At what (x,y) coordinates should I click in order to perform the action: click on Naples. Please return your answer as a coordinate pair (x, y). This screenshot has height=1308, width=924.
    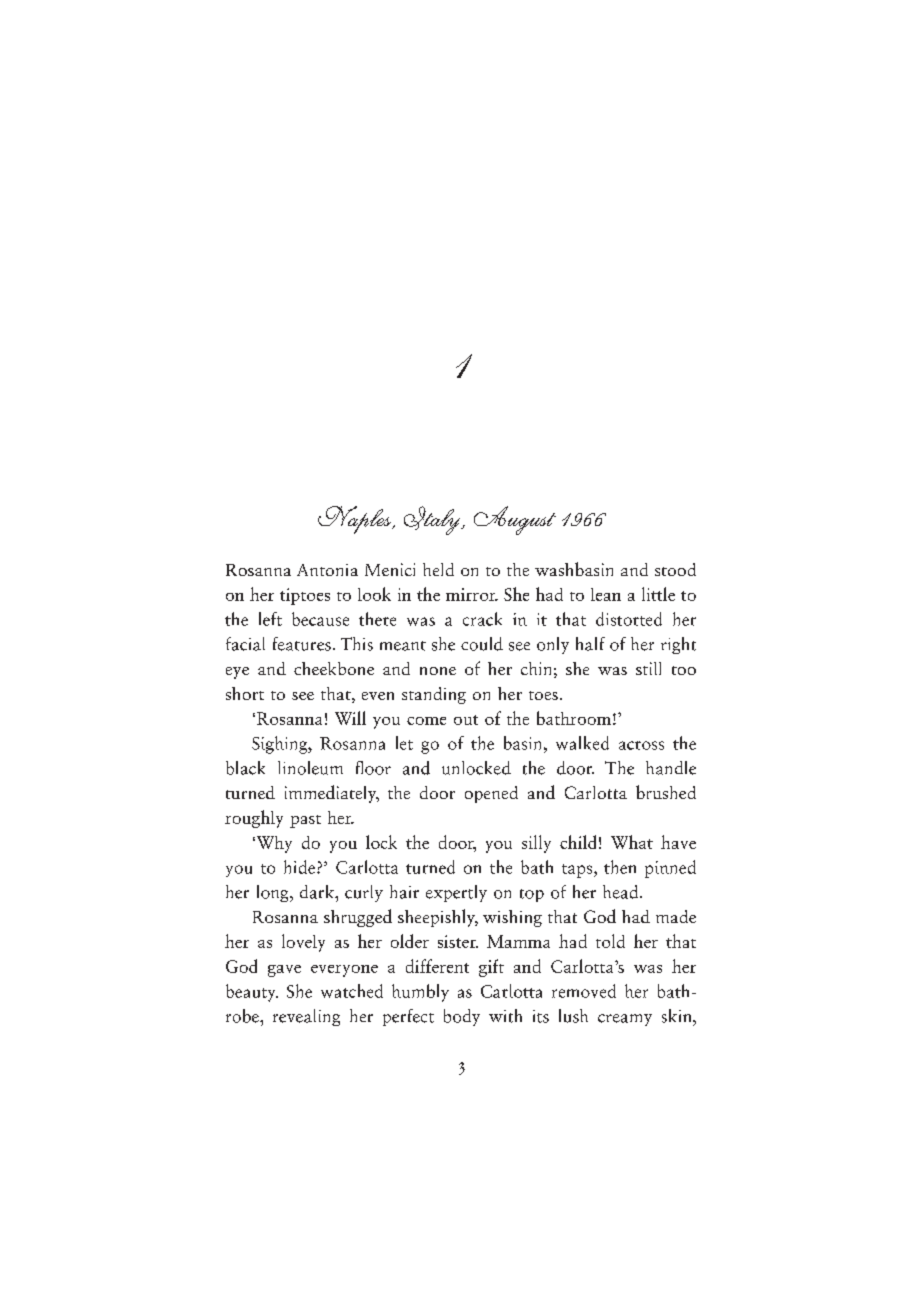
    Looking at the image, I should click on (355, 520).
